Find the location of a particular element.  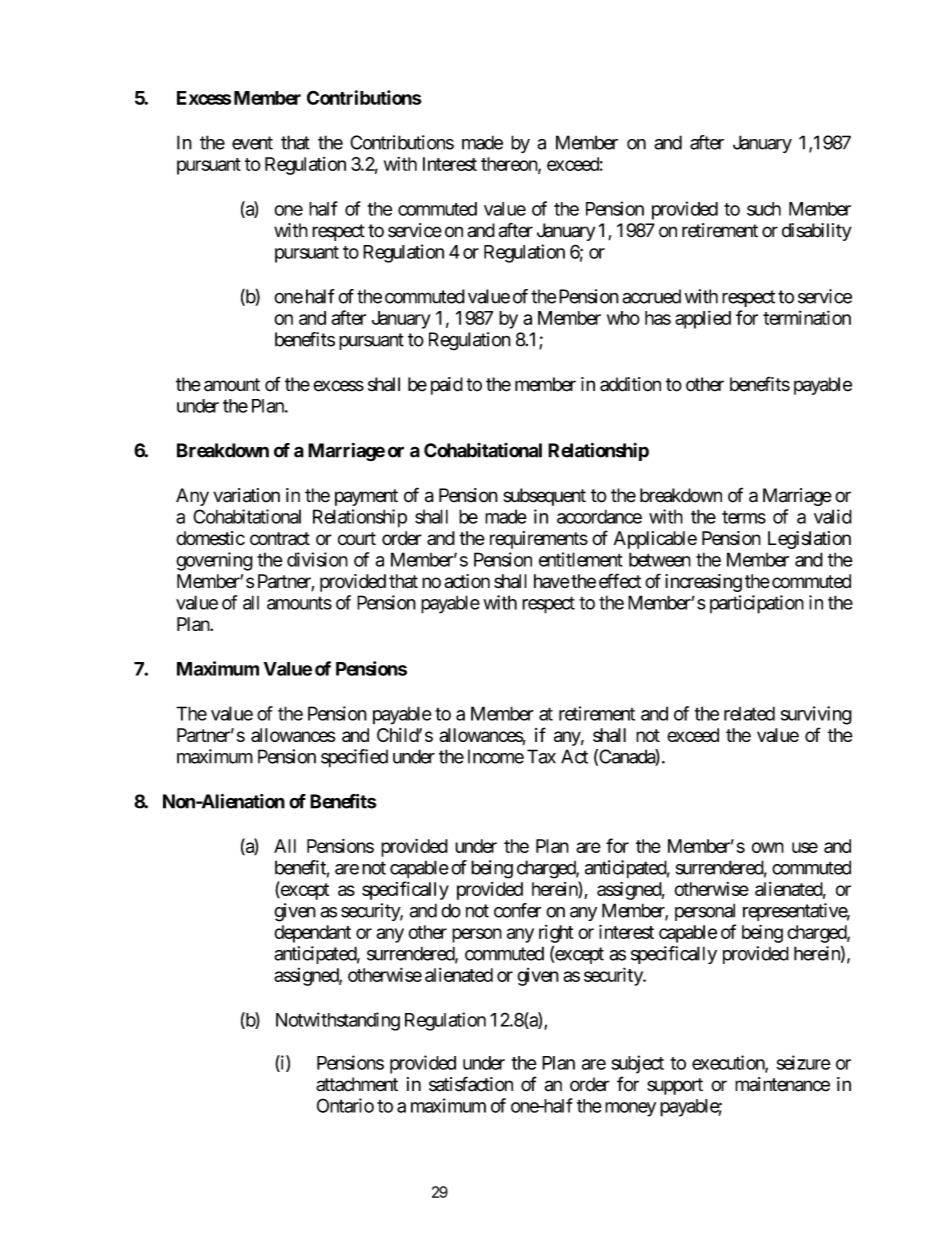

such is located at coordinates (764, 209).
